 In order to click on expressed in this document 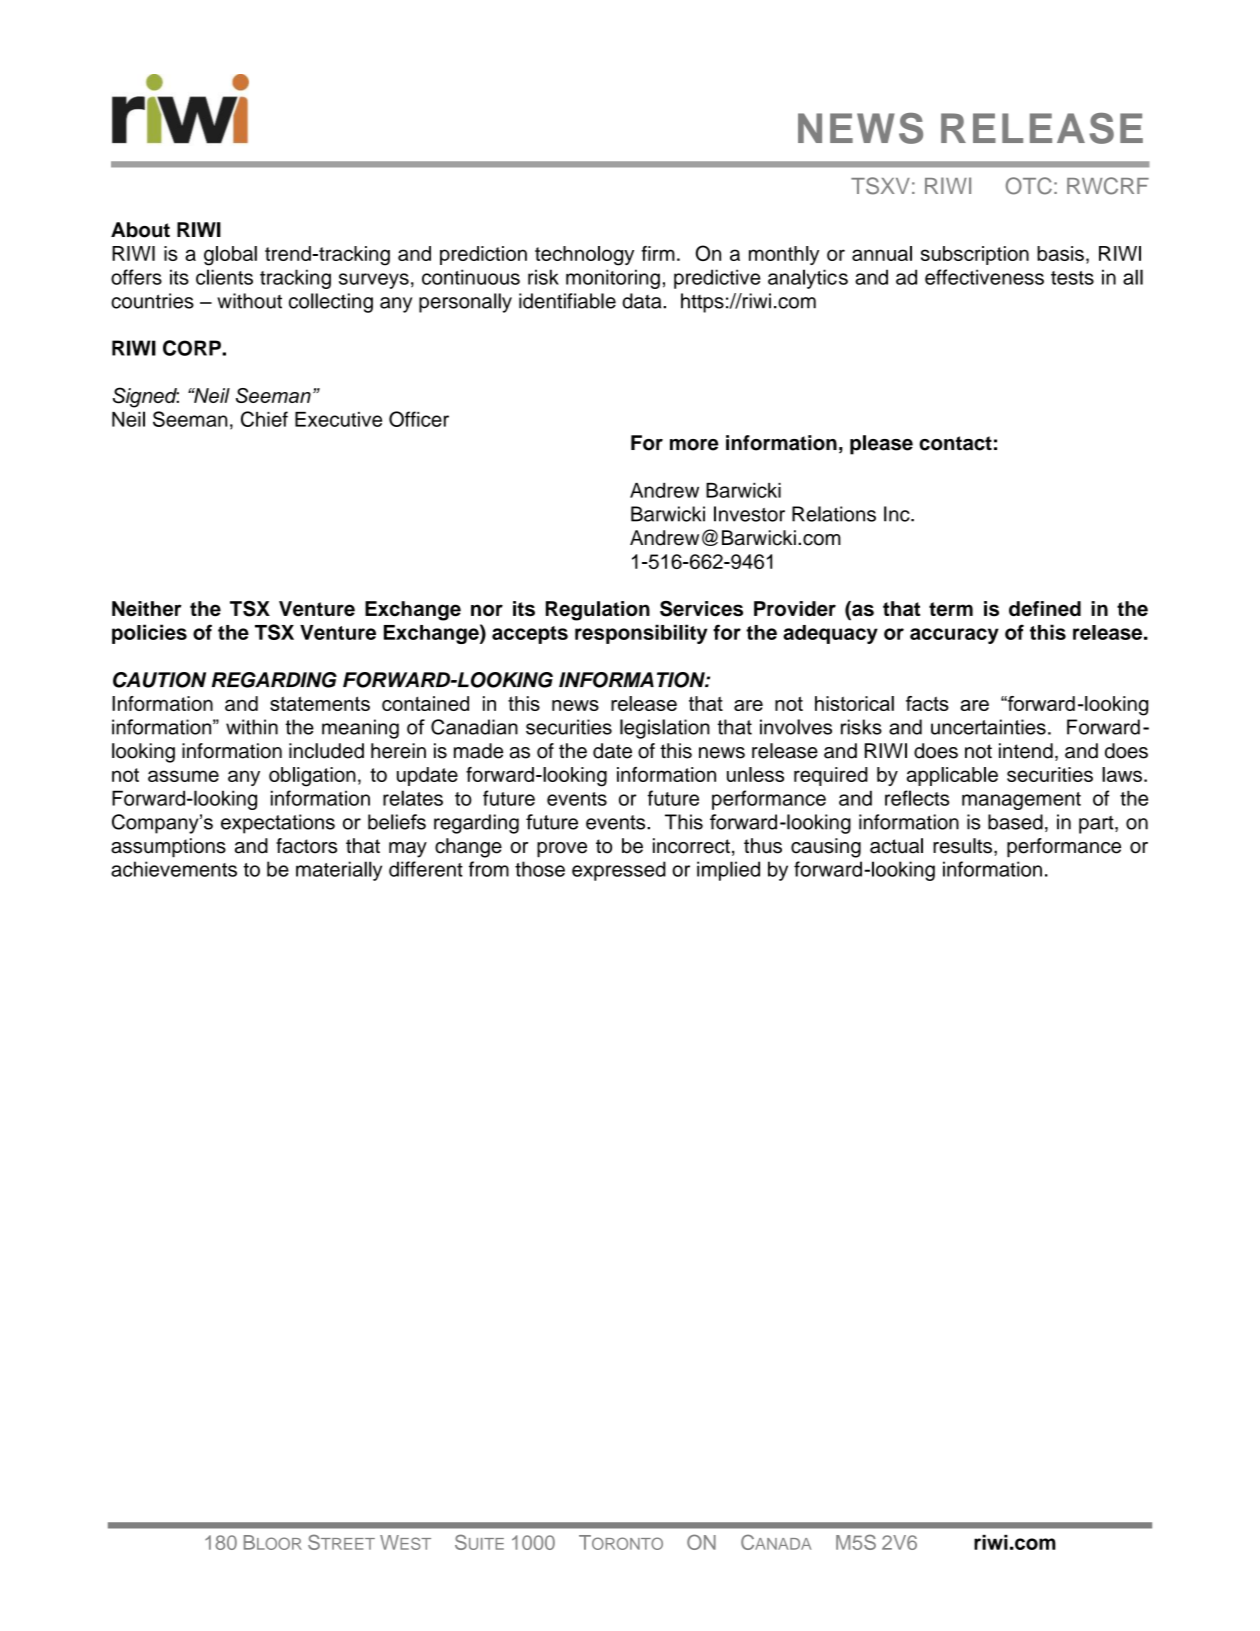, I will do `click(619, 871)`.
